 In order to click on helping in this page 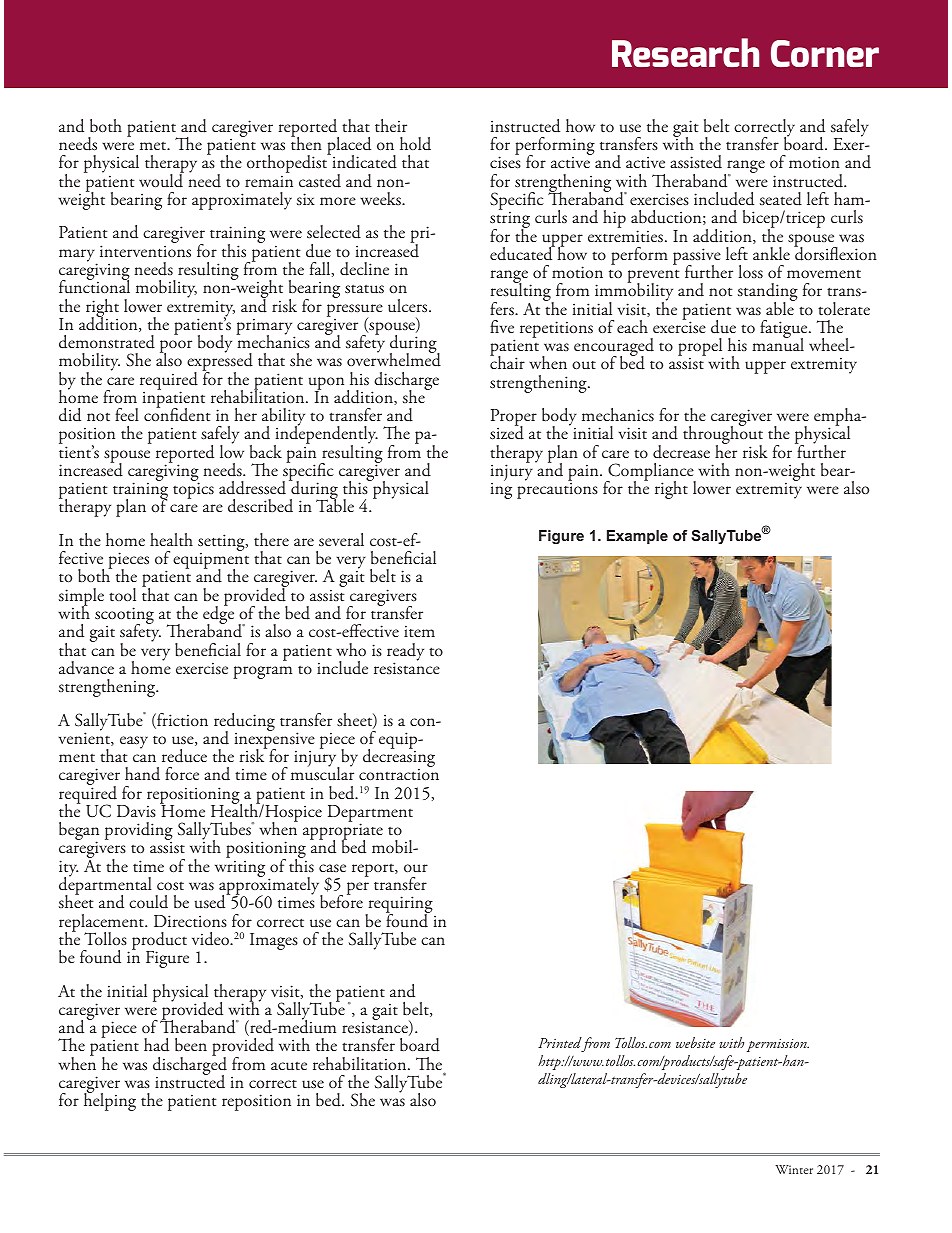, I will do `click(110, 1101)`.
